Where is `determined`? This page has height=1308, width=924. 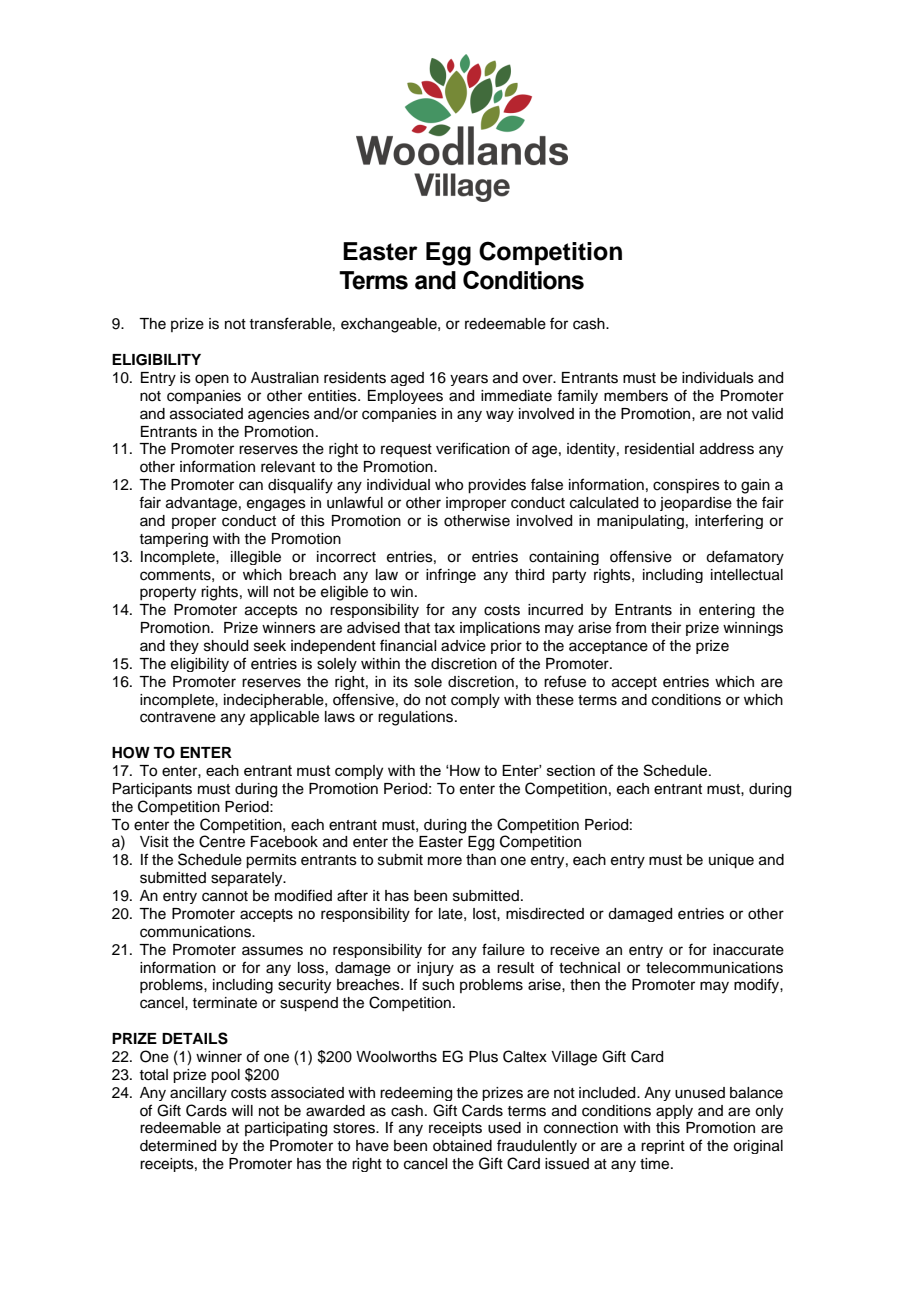 determined is located at coordinates (178, 1146).
